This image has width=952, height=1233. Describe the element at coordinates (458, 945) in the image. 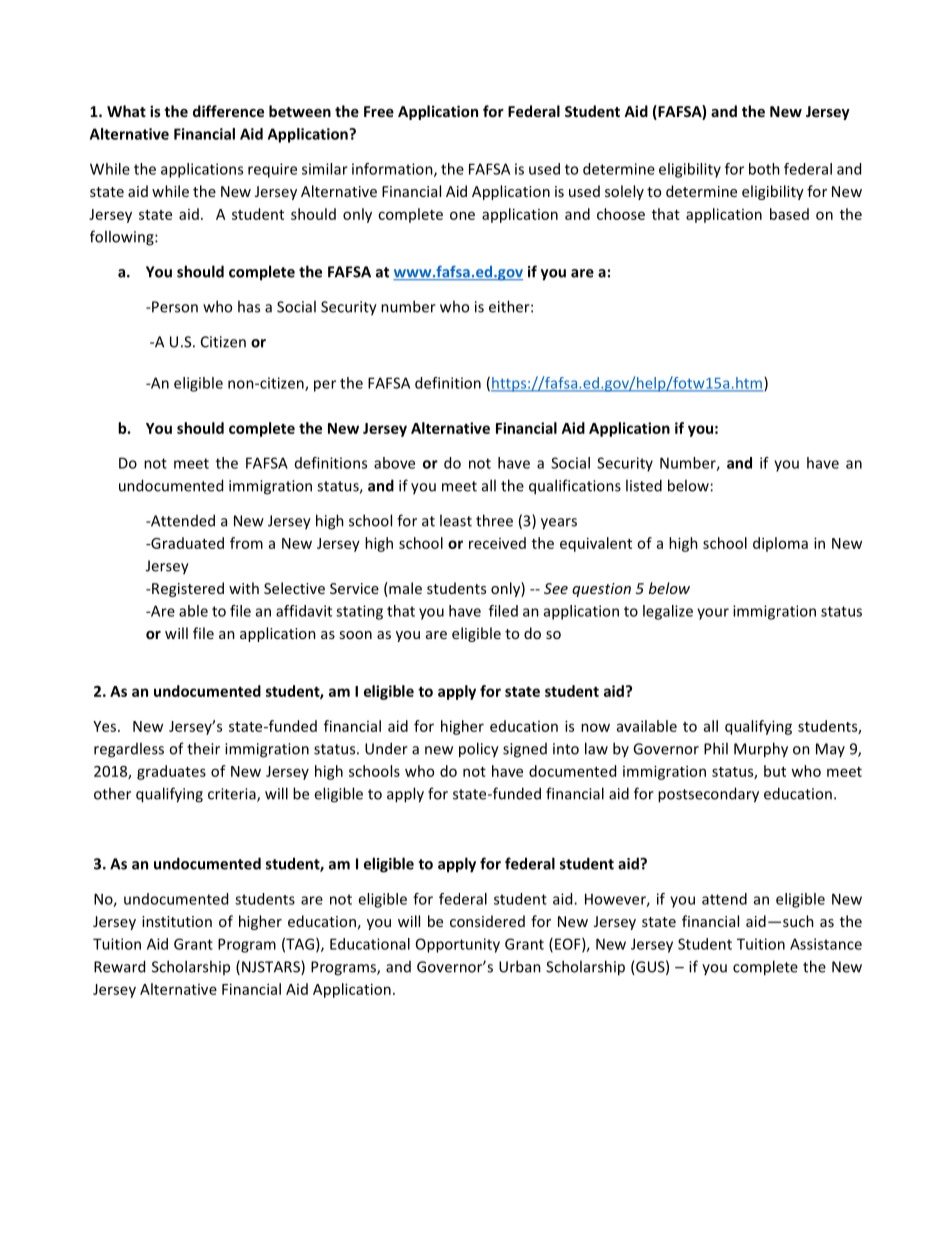

I see `Opportunity` at that location.
